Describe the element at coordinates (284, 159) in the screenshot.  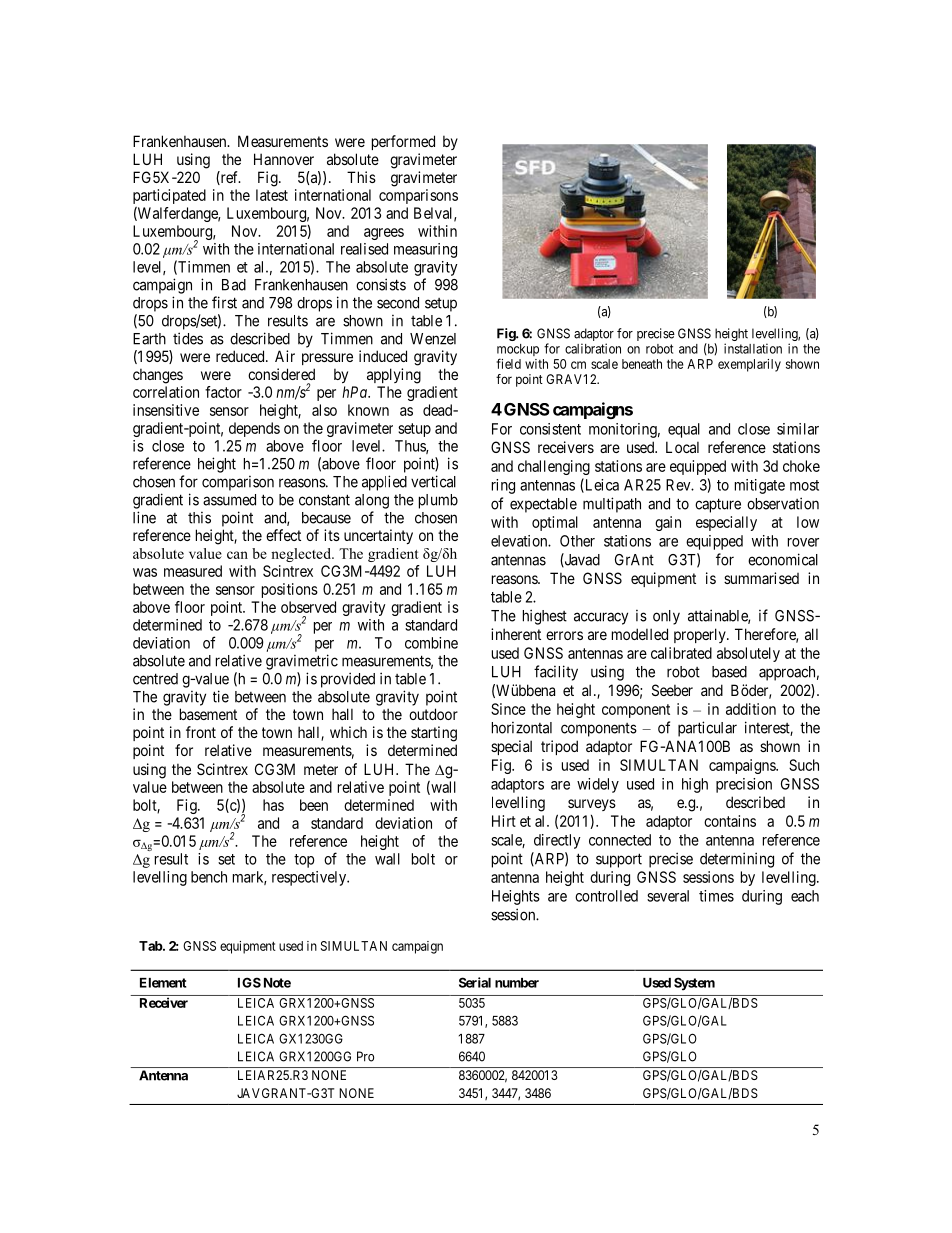
I see `Hannover` at that location.
